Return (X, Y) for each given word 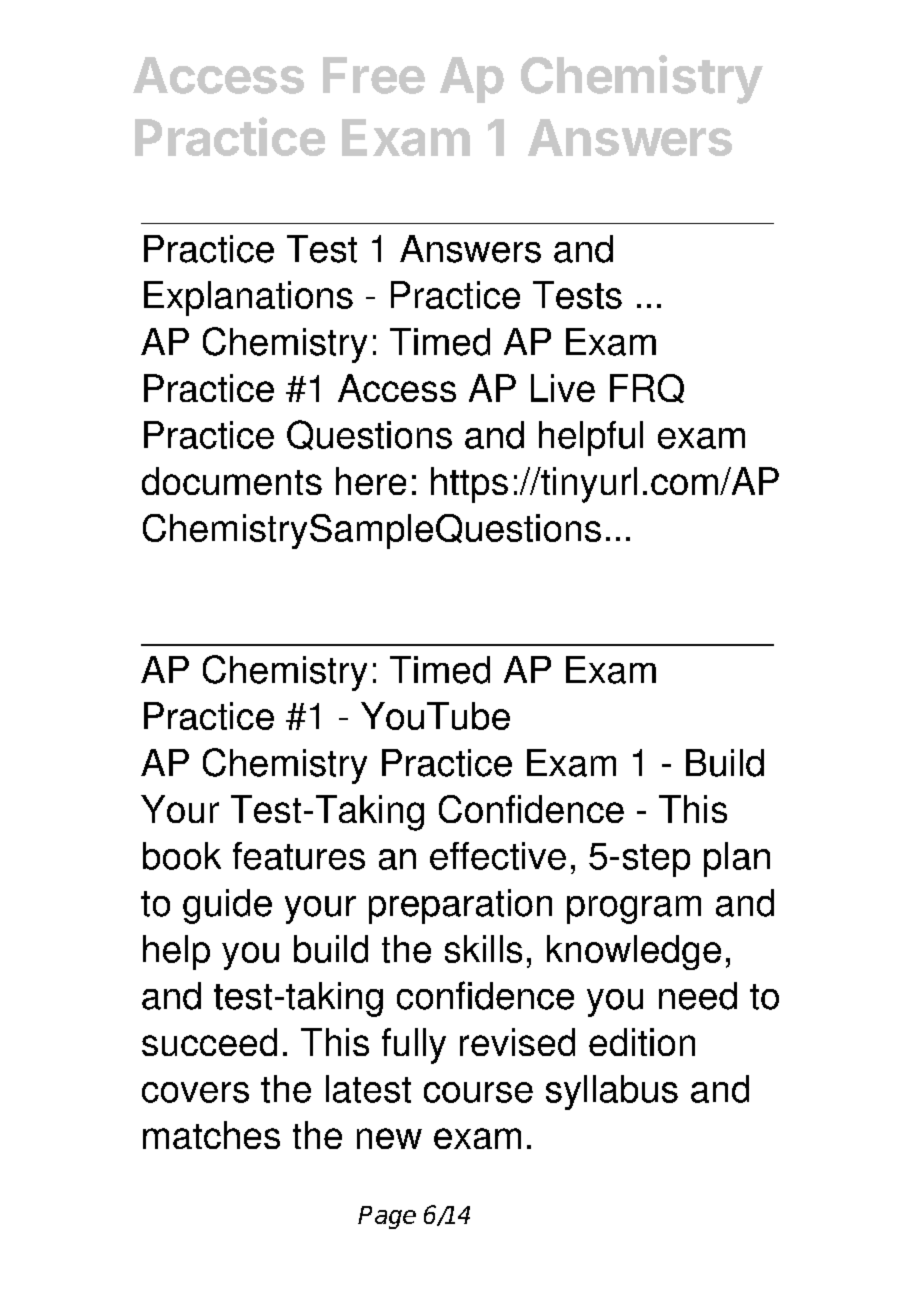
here (371, 481)
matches (211, 1135)
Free (374, 75)
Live (563, 388)
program (634, 910)
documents (232, 481)
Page (387, 1217)
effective (498, 856)
